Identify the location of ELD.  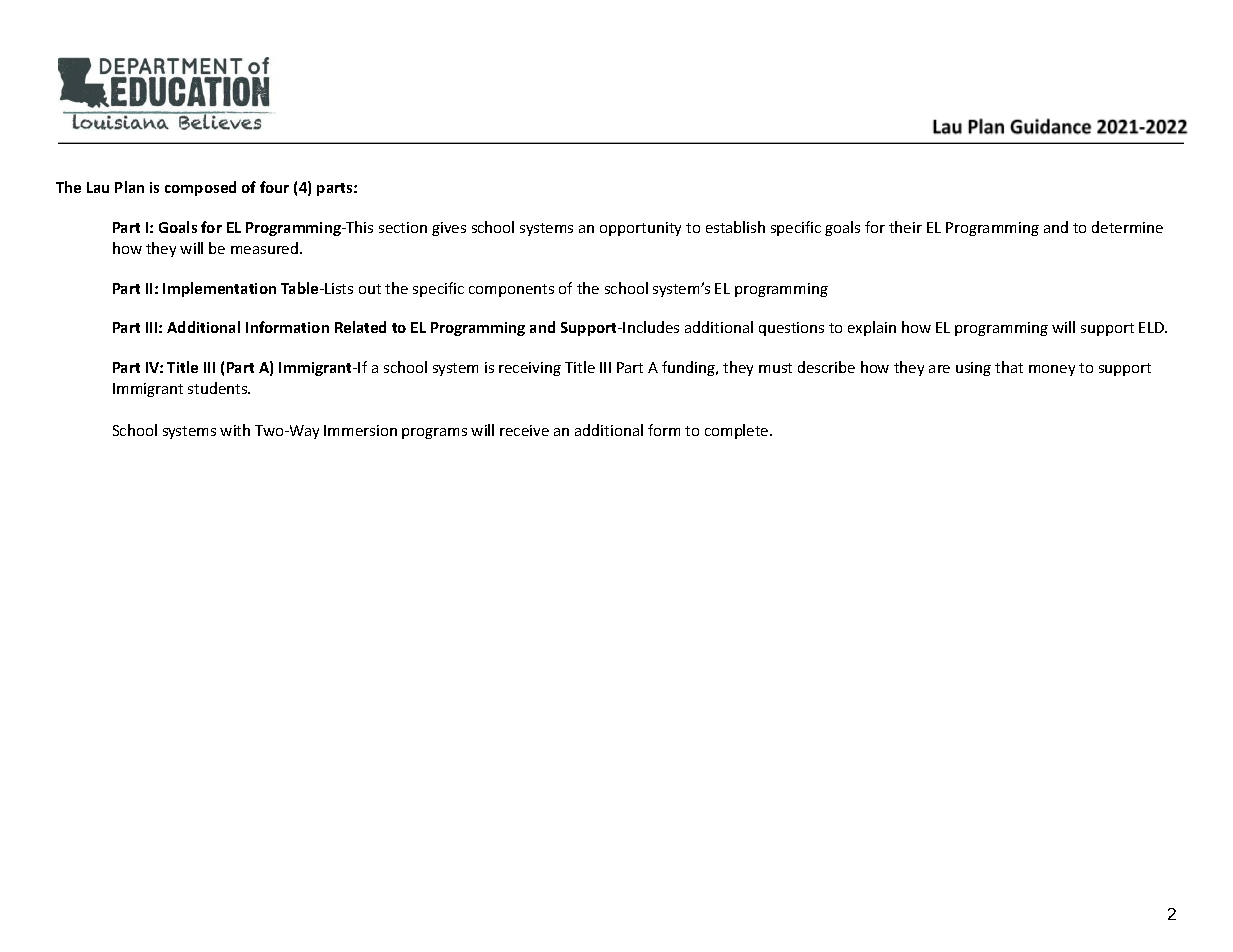
(1152, 327).
